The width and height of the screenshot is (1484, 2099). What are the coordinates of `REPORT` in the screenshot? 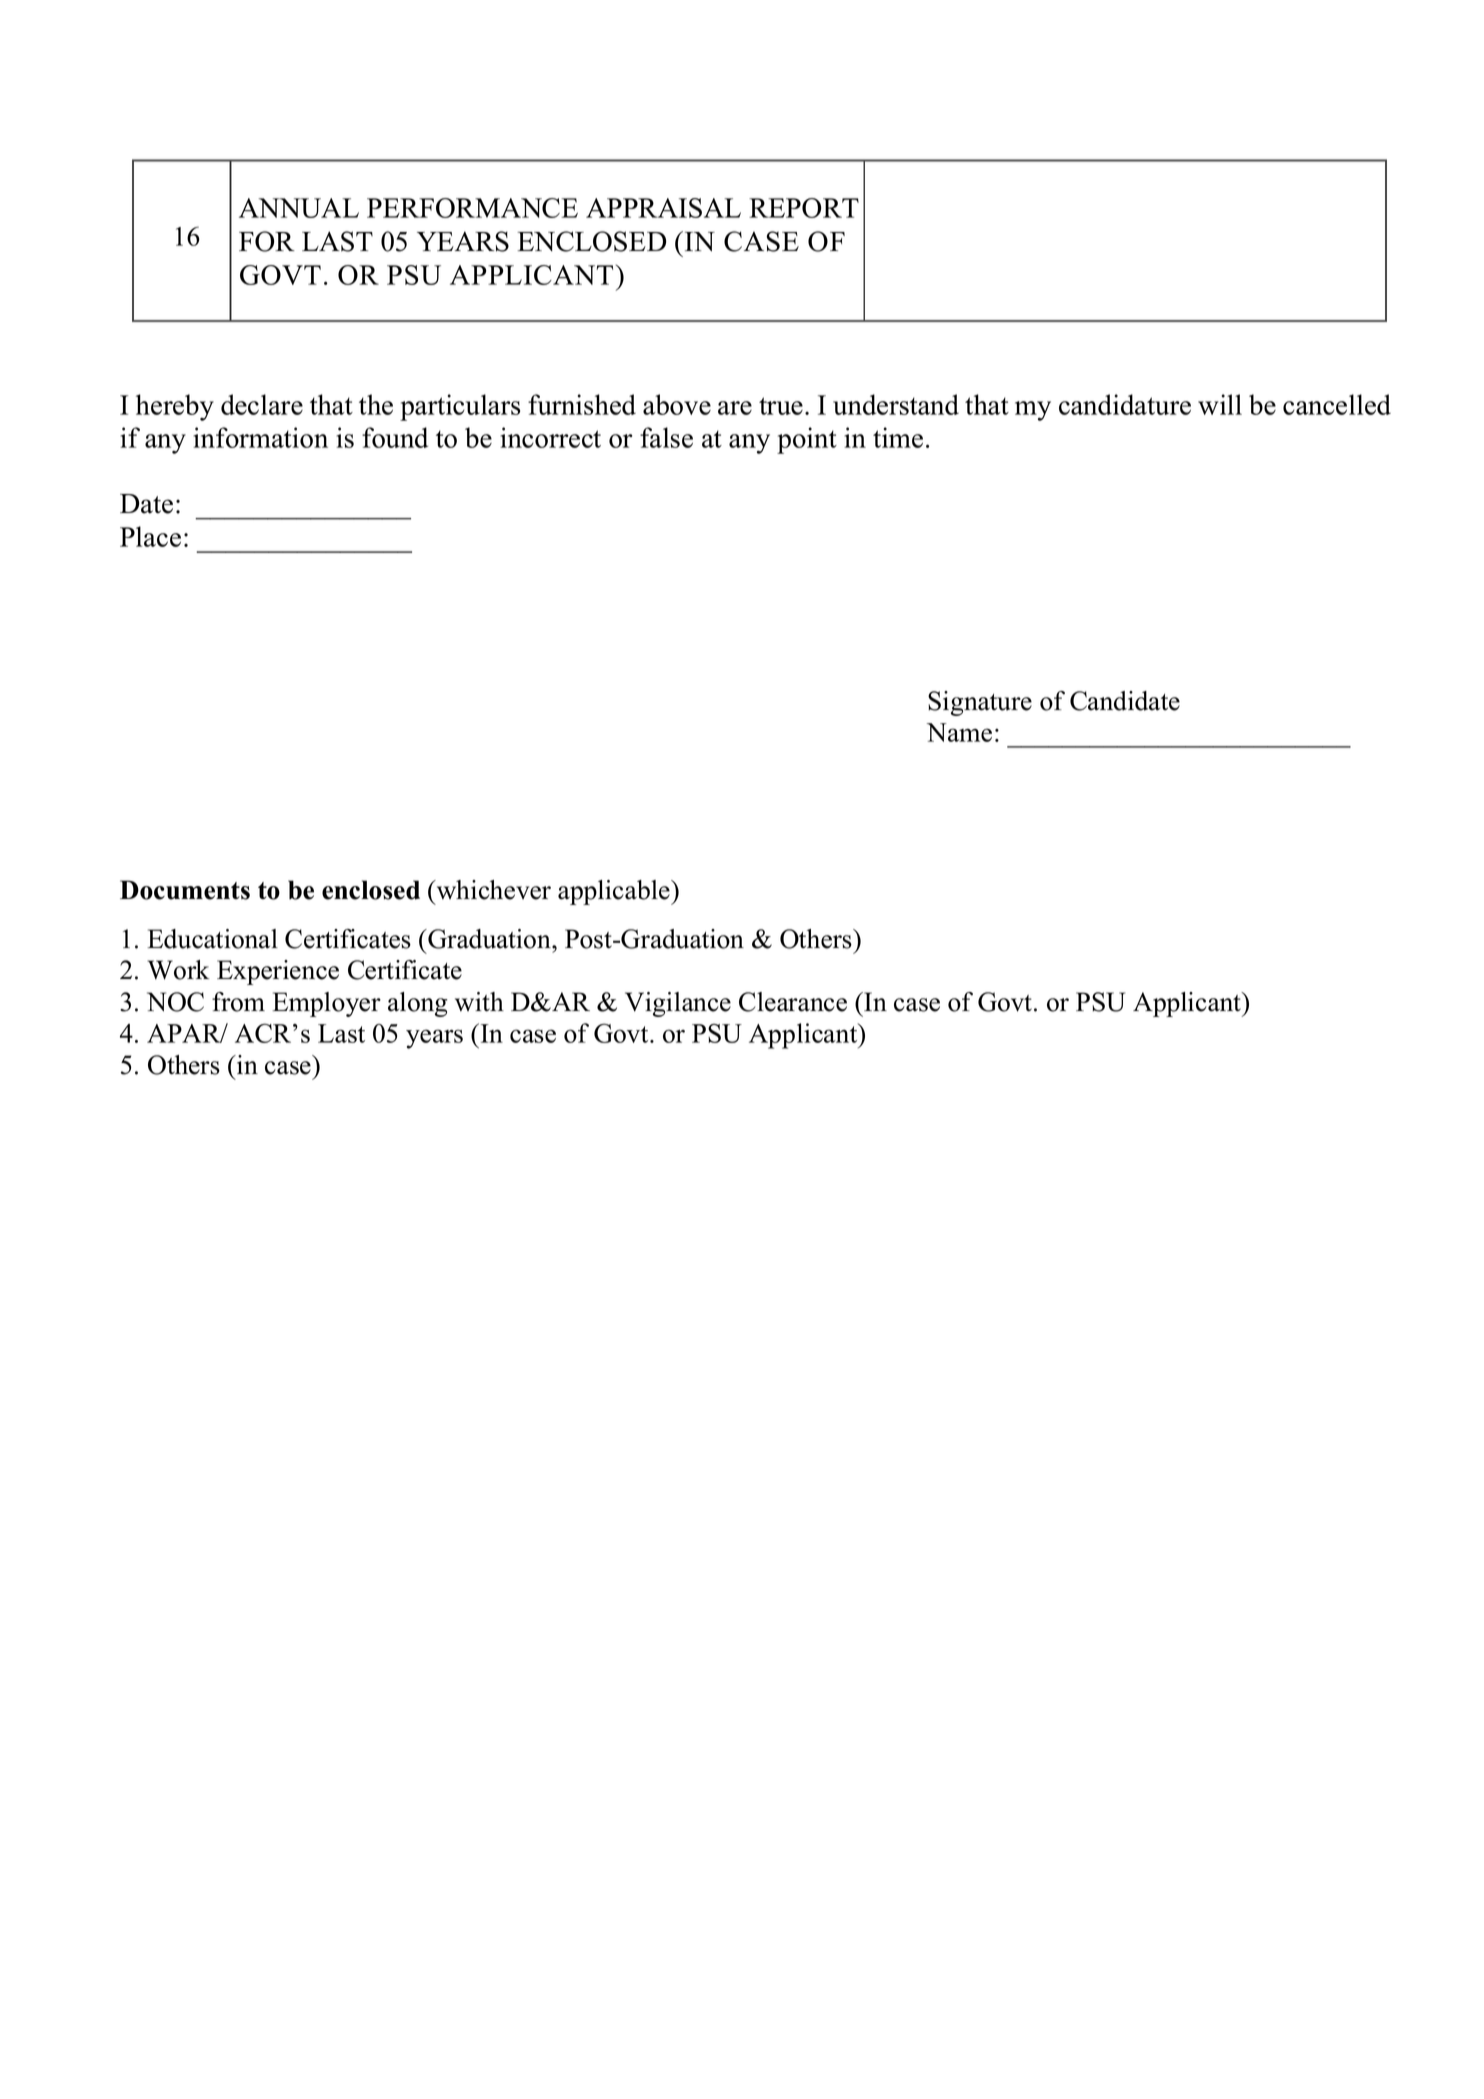 It's located at (804, 208).
